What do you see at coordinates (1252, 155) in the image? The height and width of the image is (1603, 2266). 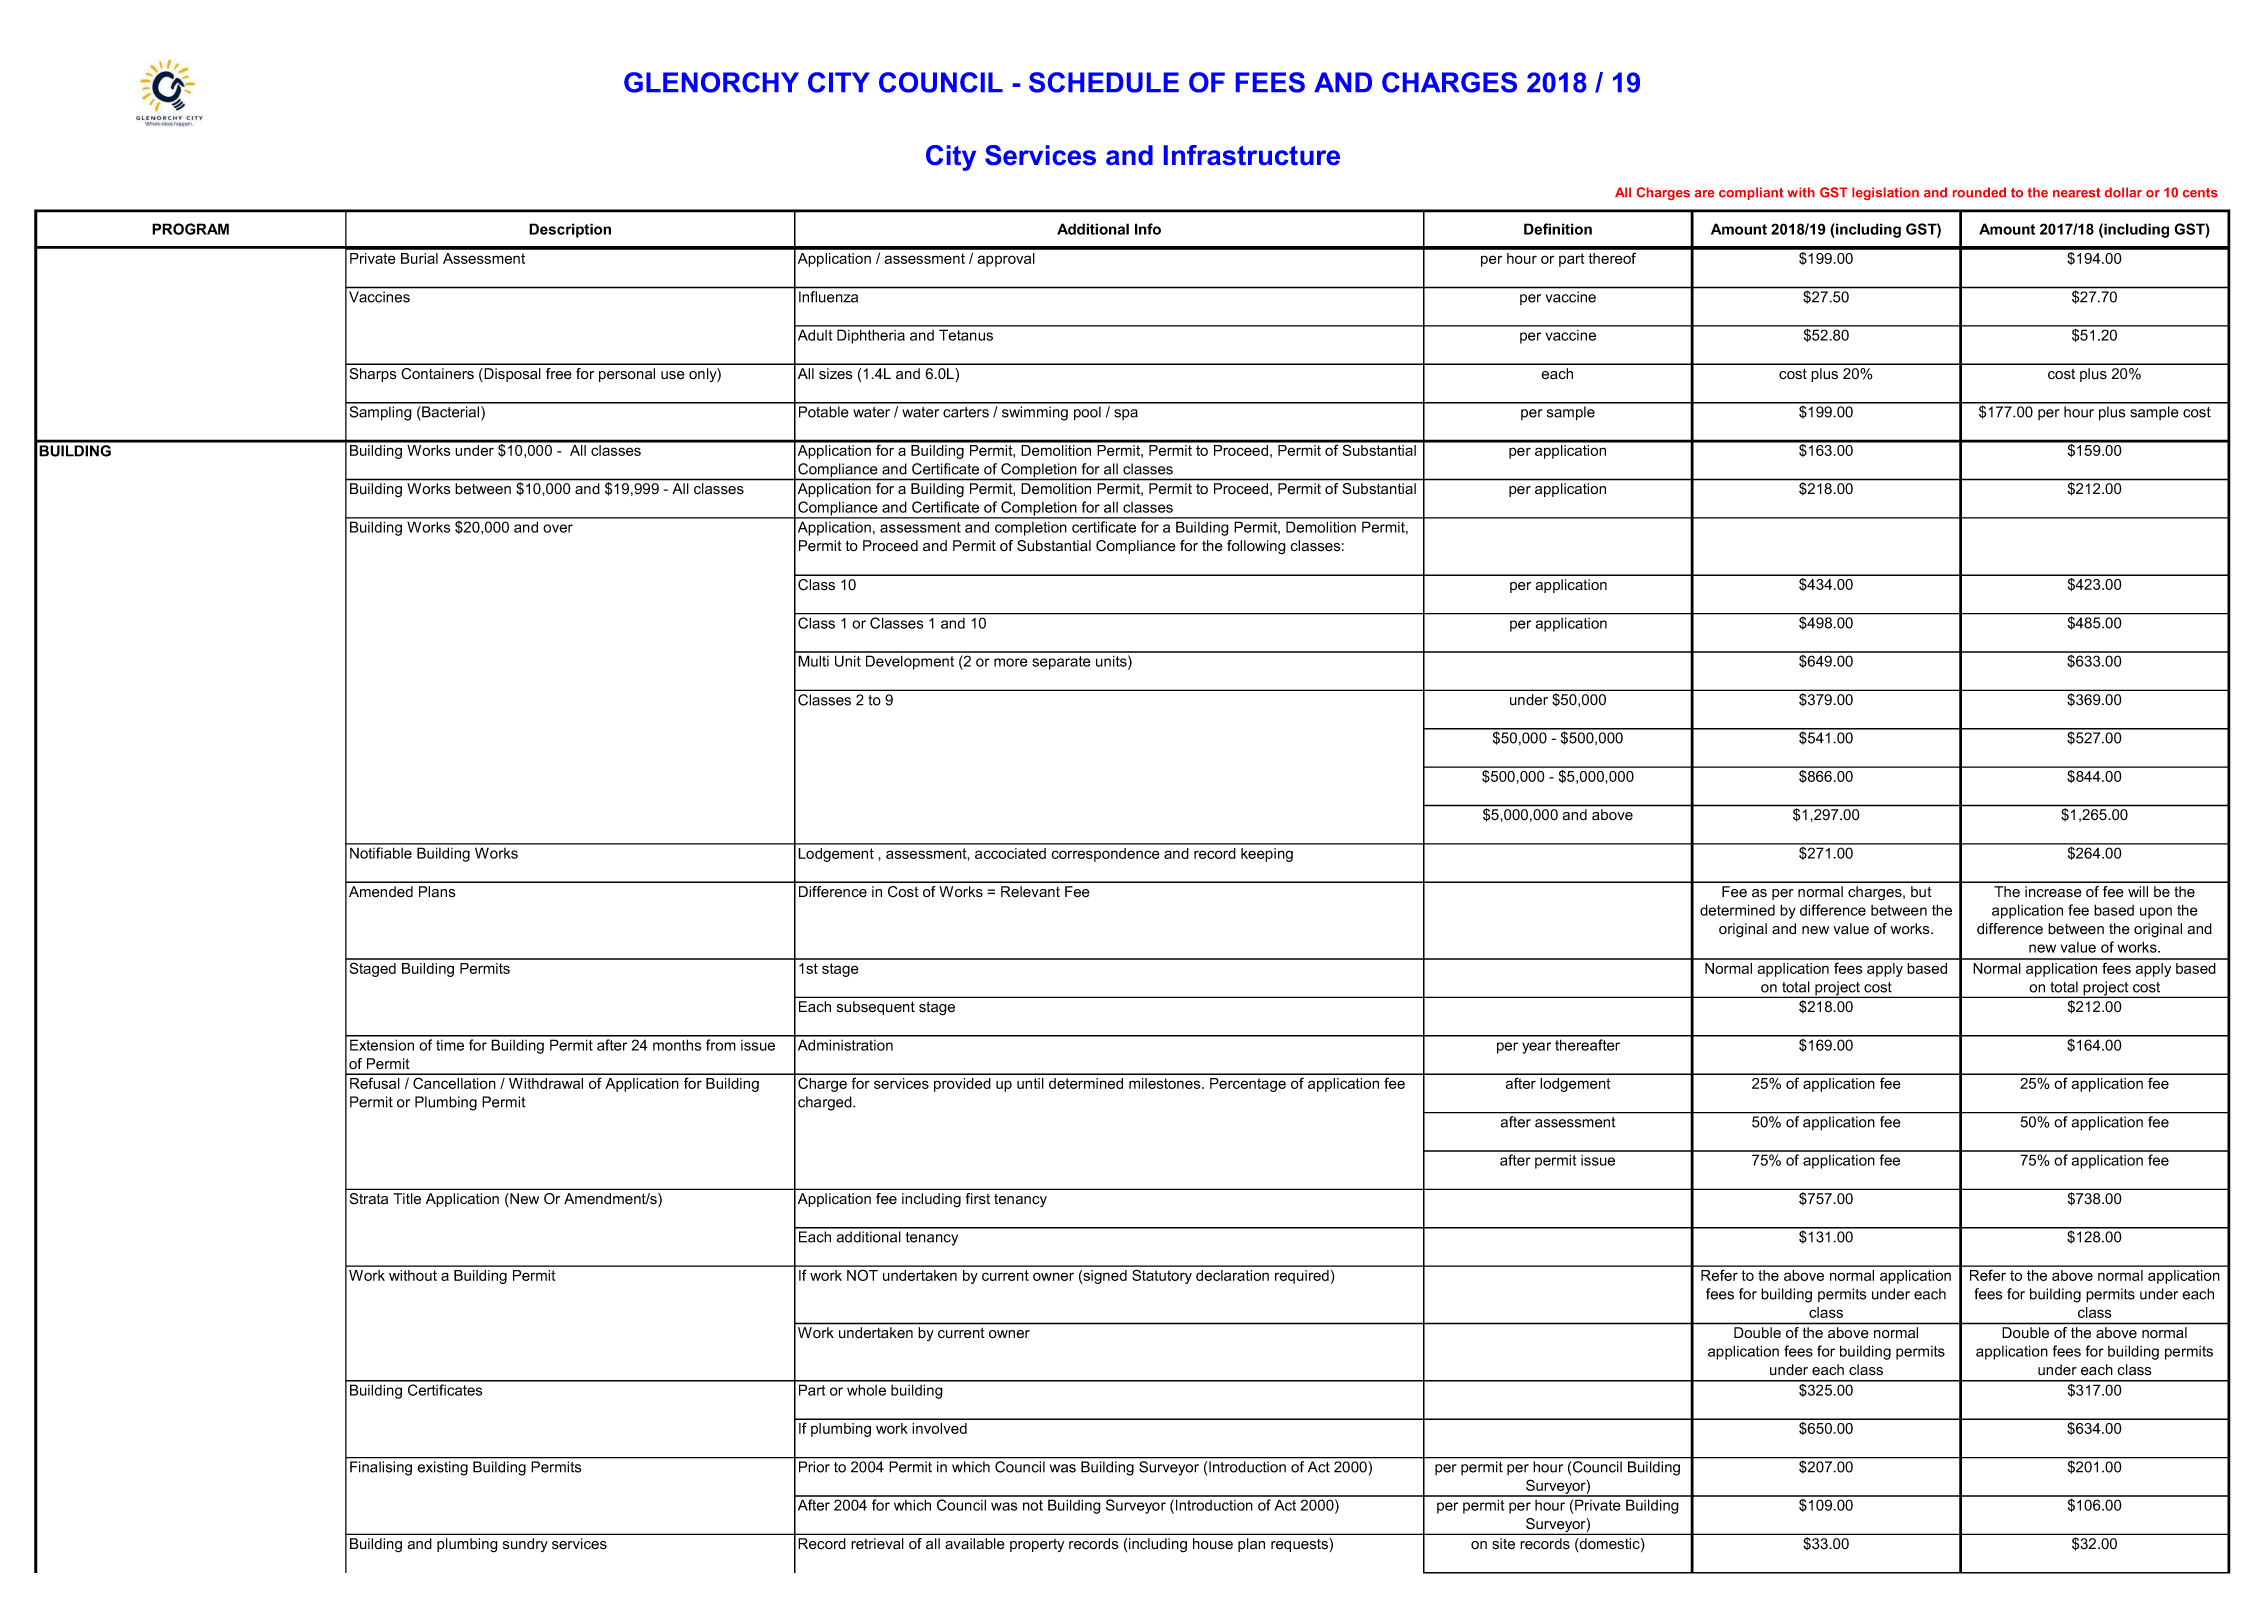 I see `Infrastructure` at bounding box center [1252, 155].
